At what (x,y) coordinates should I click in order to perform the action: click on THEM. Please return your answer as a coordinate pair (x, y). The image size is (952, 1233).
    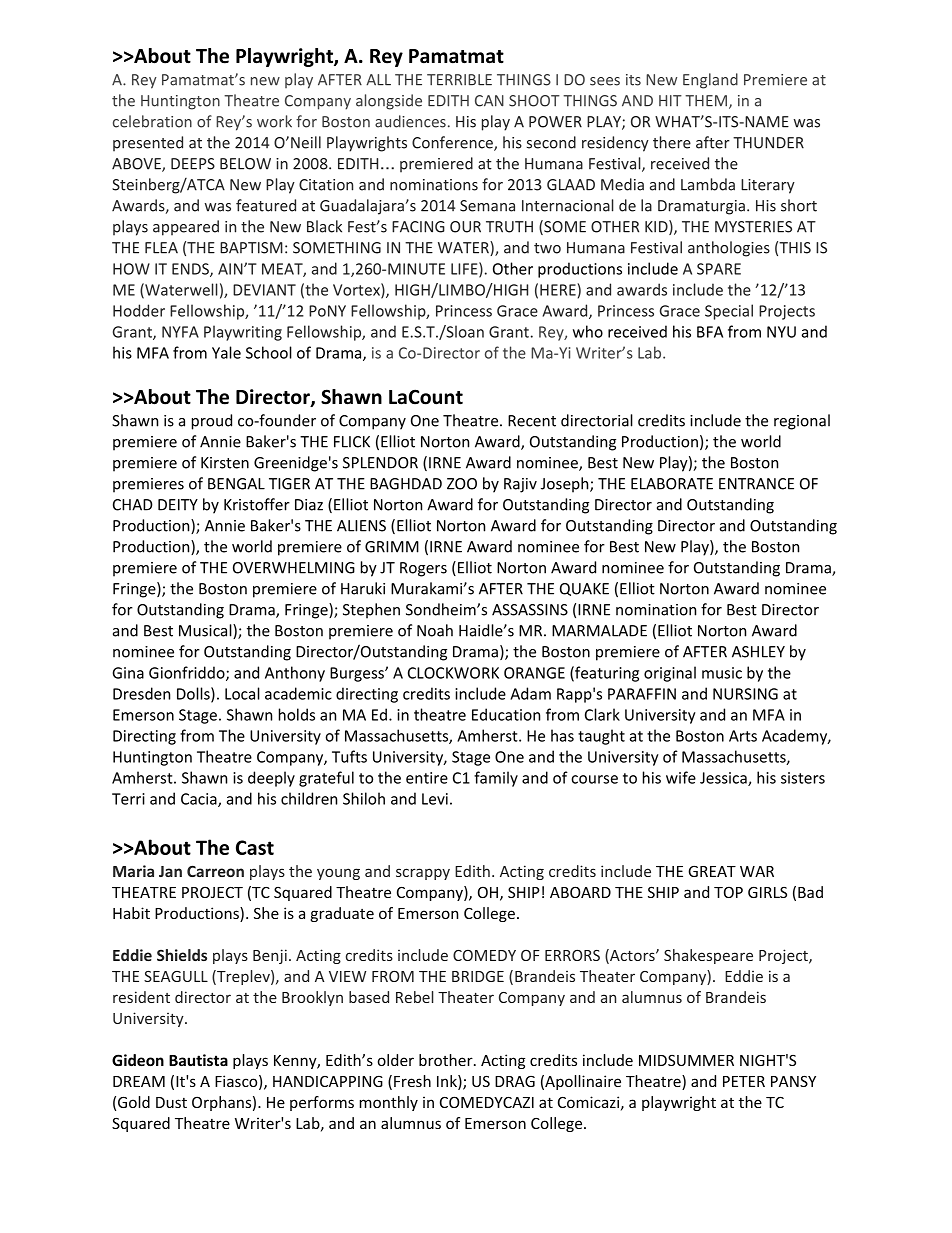
    Looking at the image, I should click on (706, 101).
